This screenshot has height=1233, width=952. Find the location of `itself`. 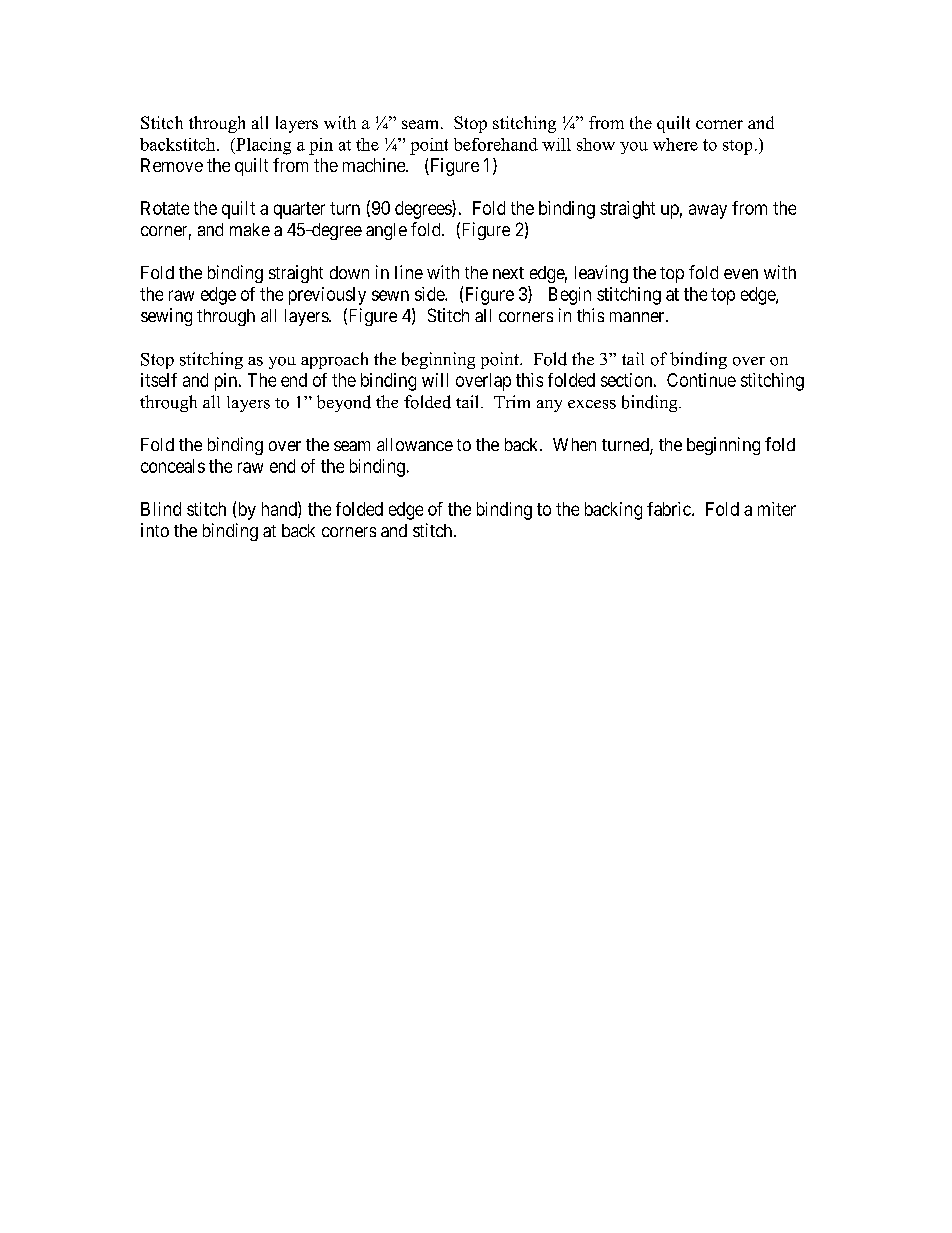

itself is located at coordinates (159, 380).
